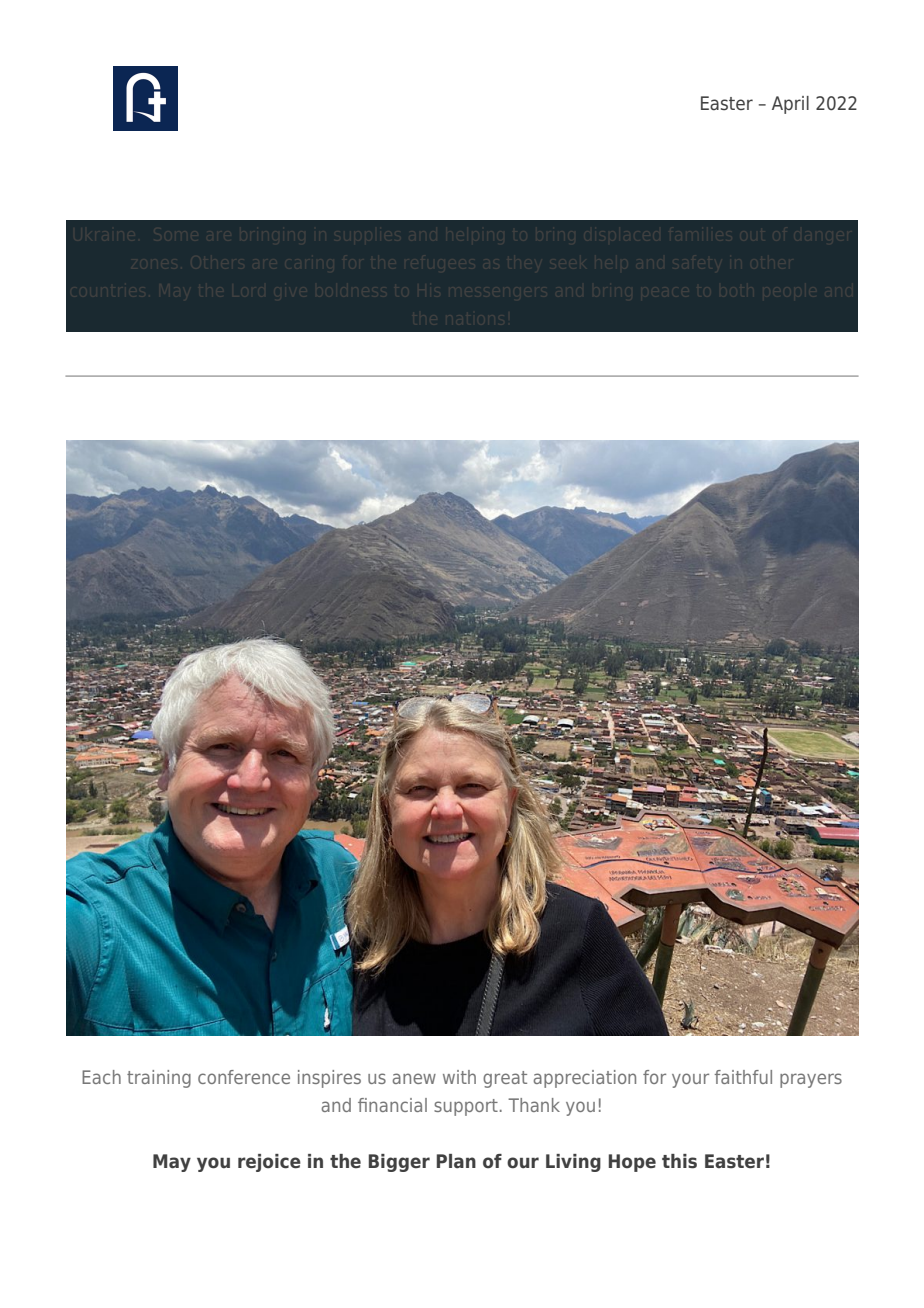 The width and height of the screenshot is (924, 1308). Describe the element at coordinates (414, 1078) in the screenshot. I see `anew` at that location.
